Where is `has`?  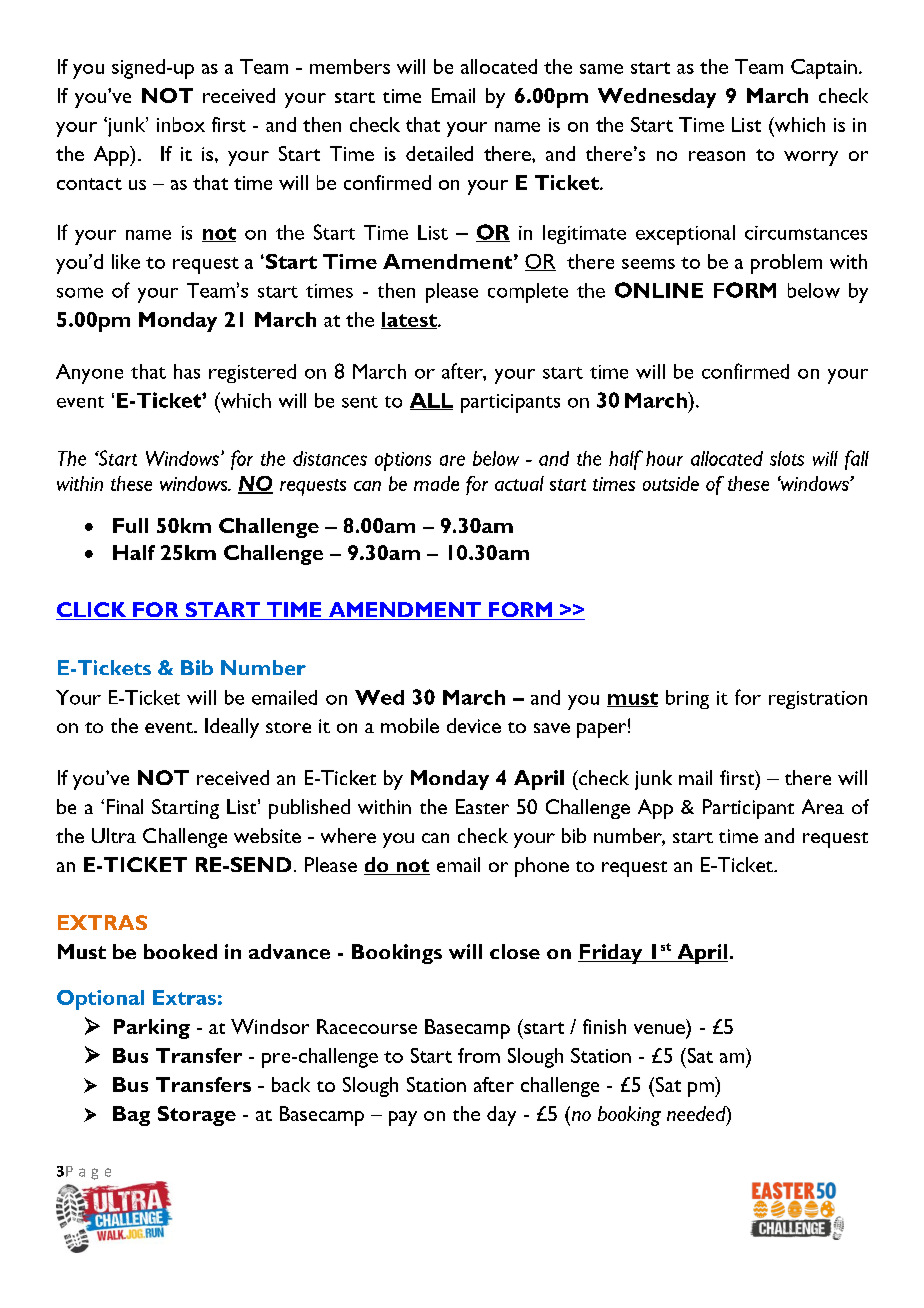
has is located at coordinates (187, 371).
